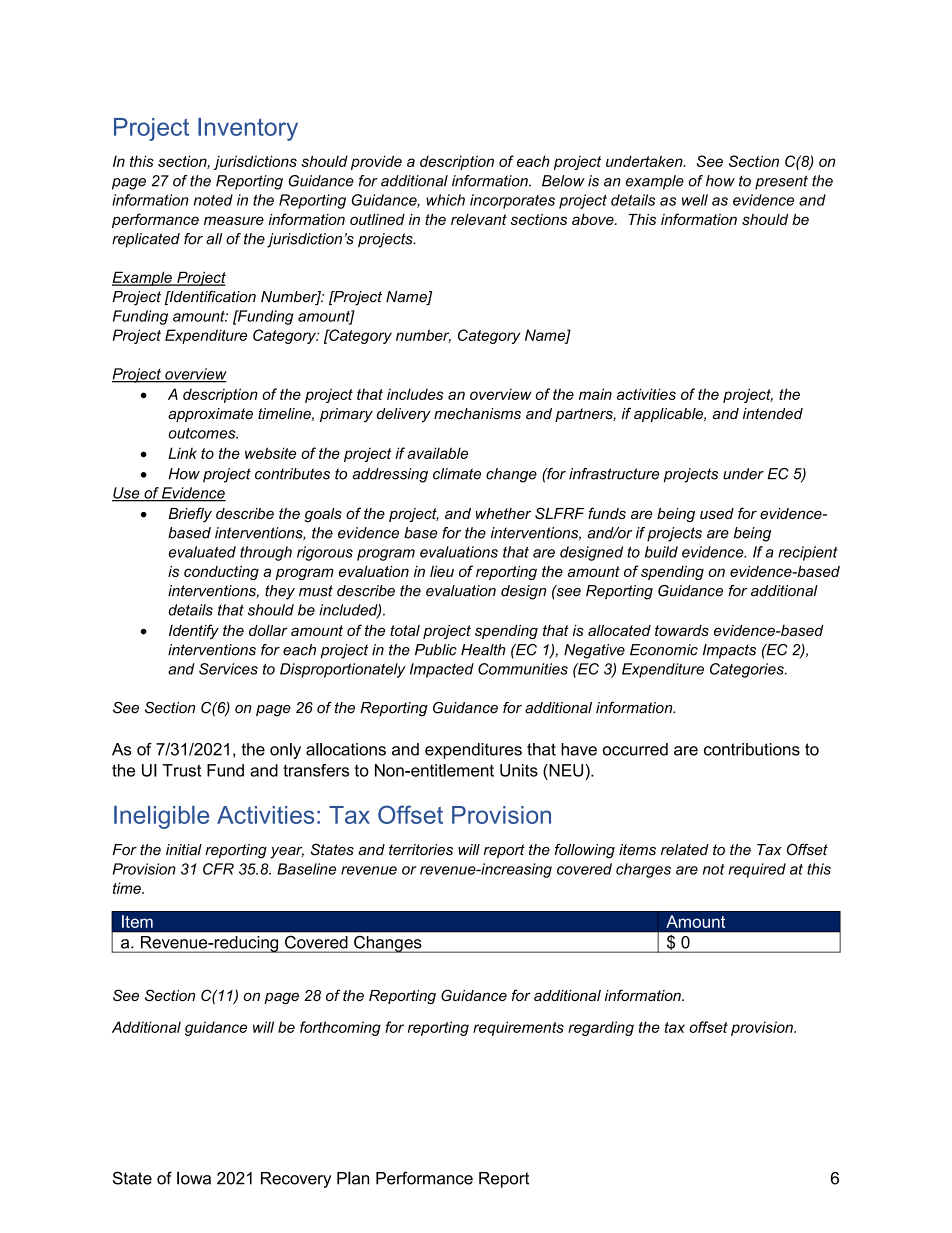  I want to click on initial, so click(184, 850).
